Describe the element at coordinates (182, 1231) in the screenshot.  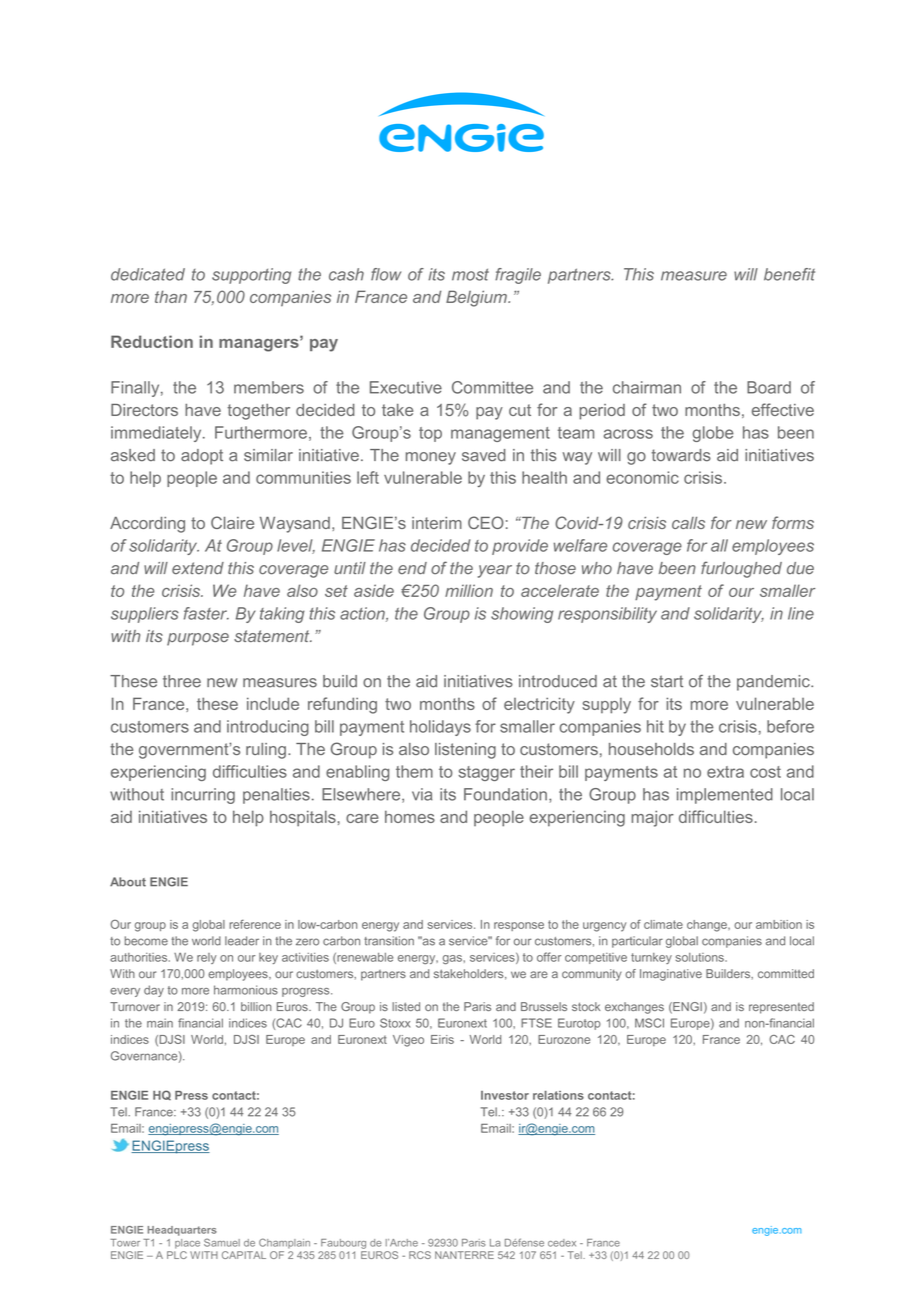
I see `Headquarters` at that location.
